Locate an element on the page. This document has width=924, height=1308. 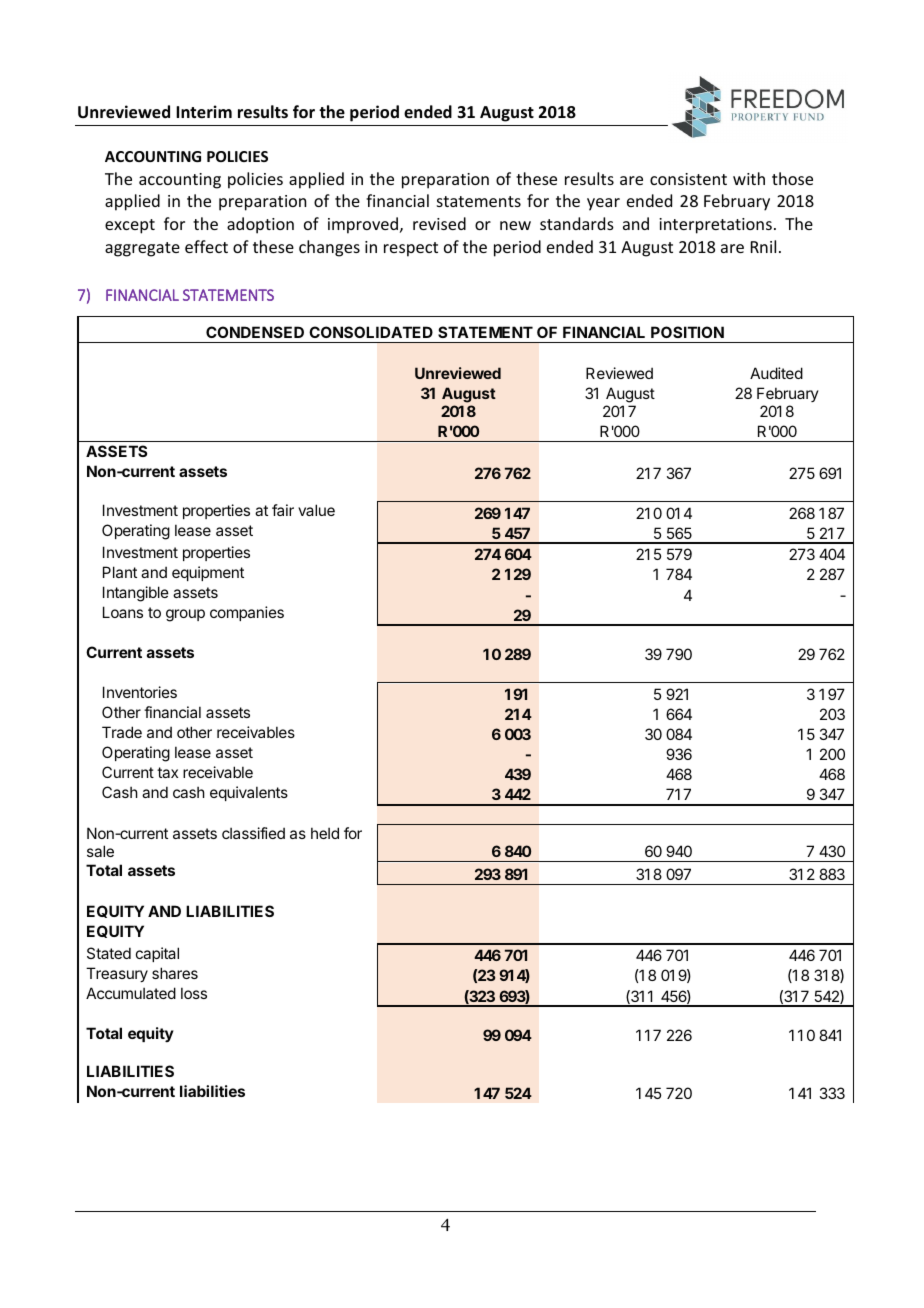
CONSOLIDATED is located at coordinates (371, 332).
